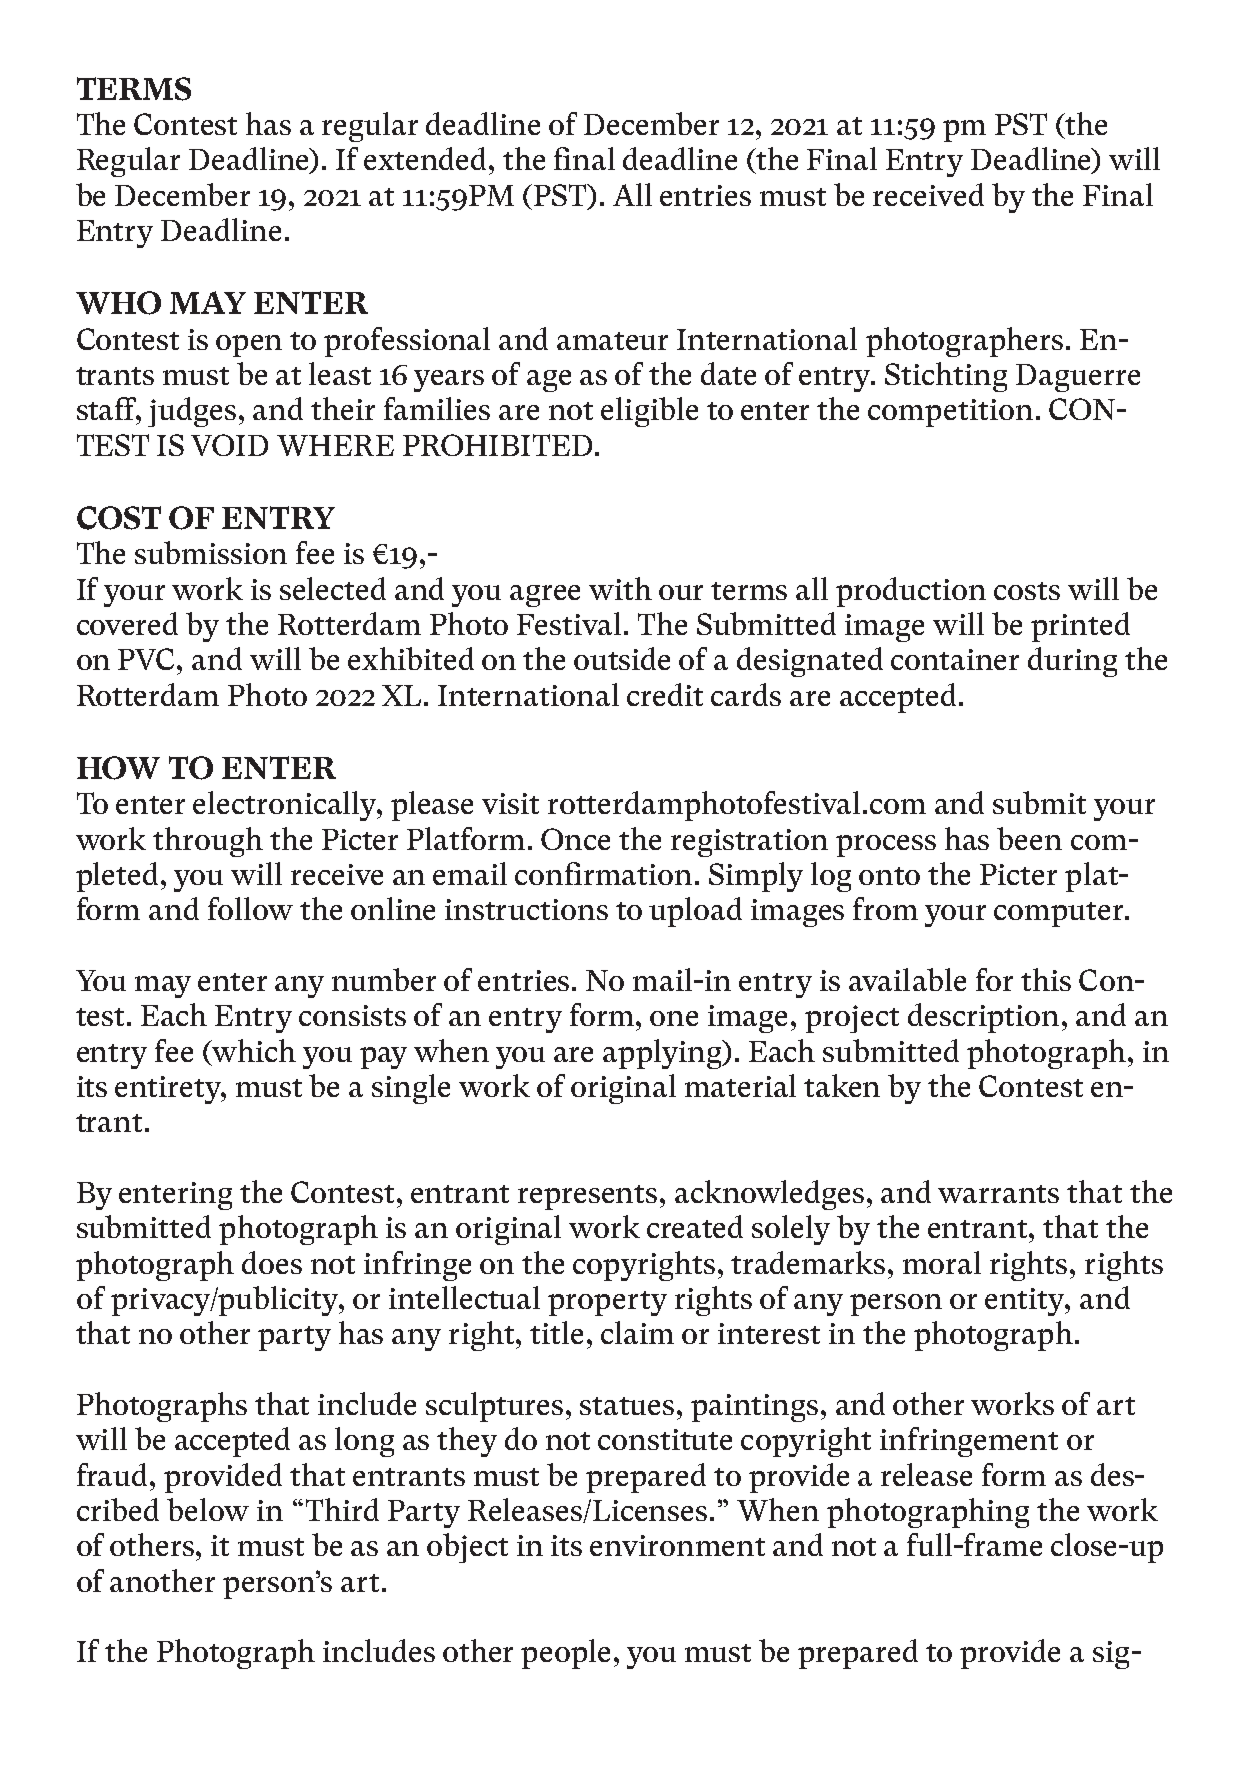 The width and height of the screenshot is (1252, 1771). I want to click on WHO, so click(118, 303).
